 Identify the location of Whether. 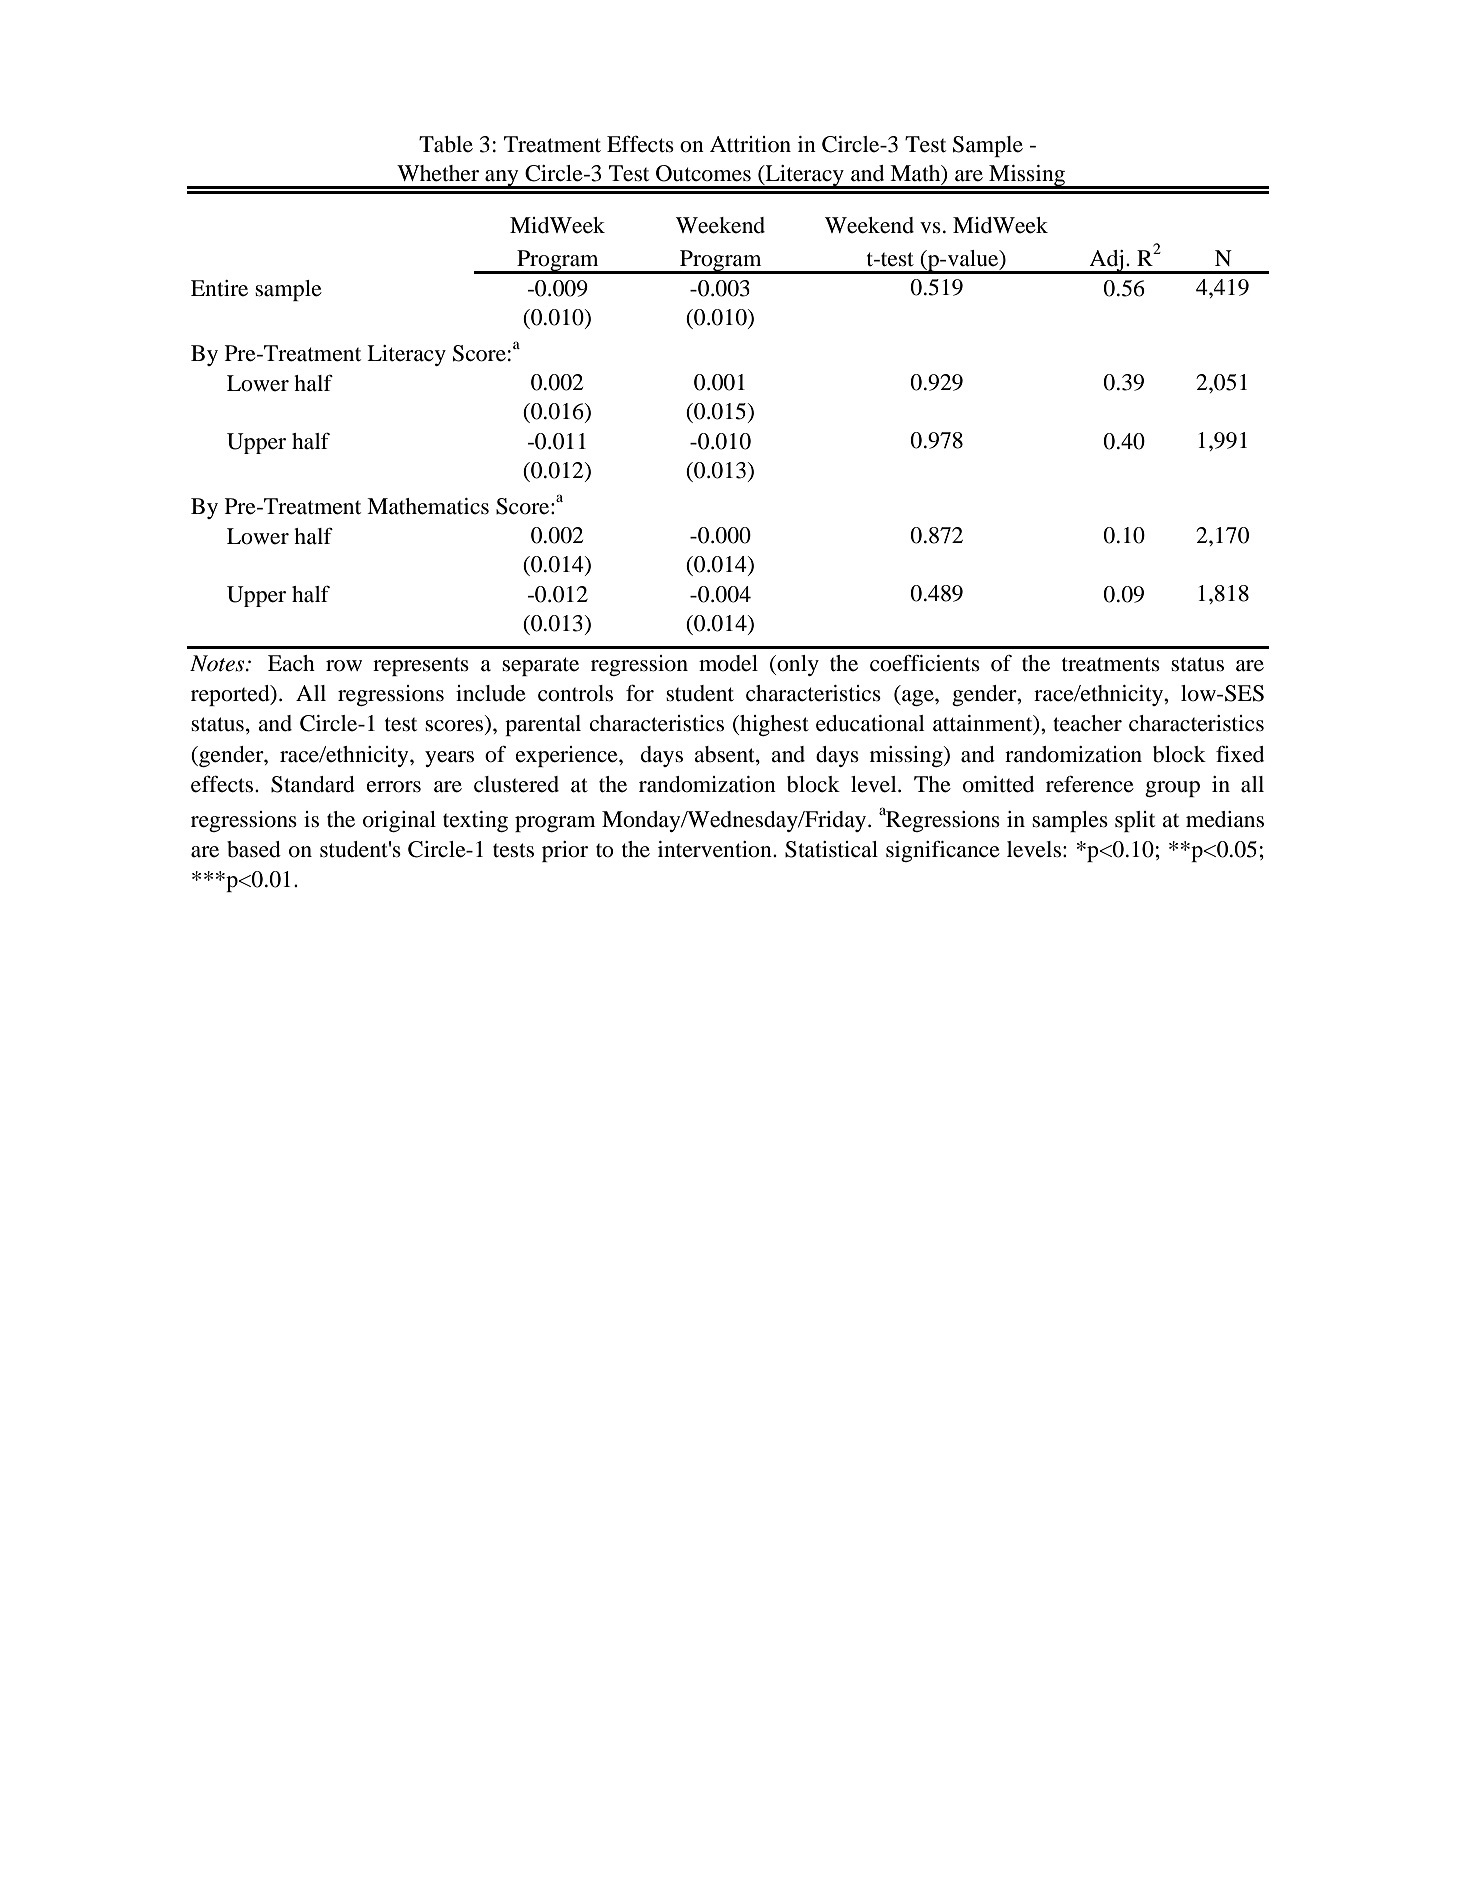
(438, 173).
